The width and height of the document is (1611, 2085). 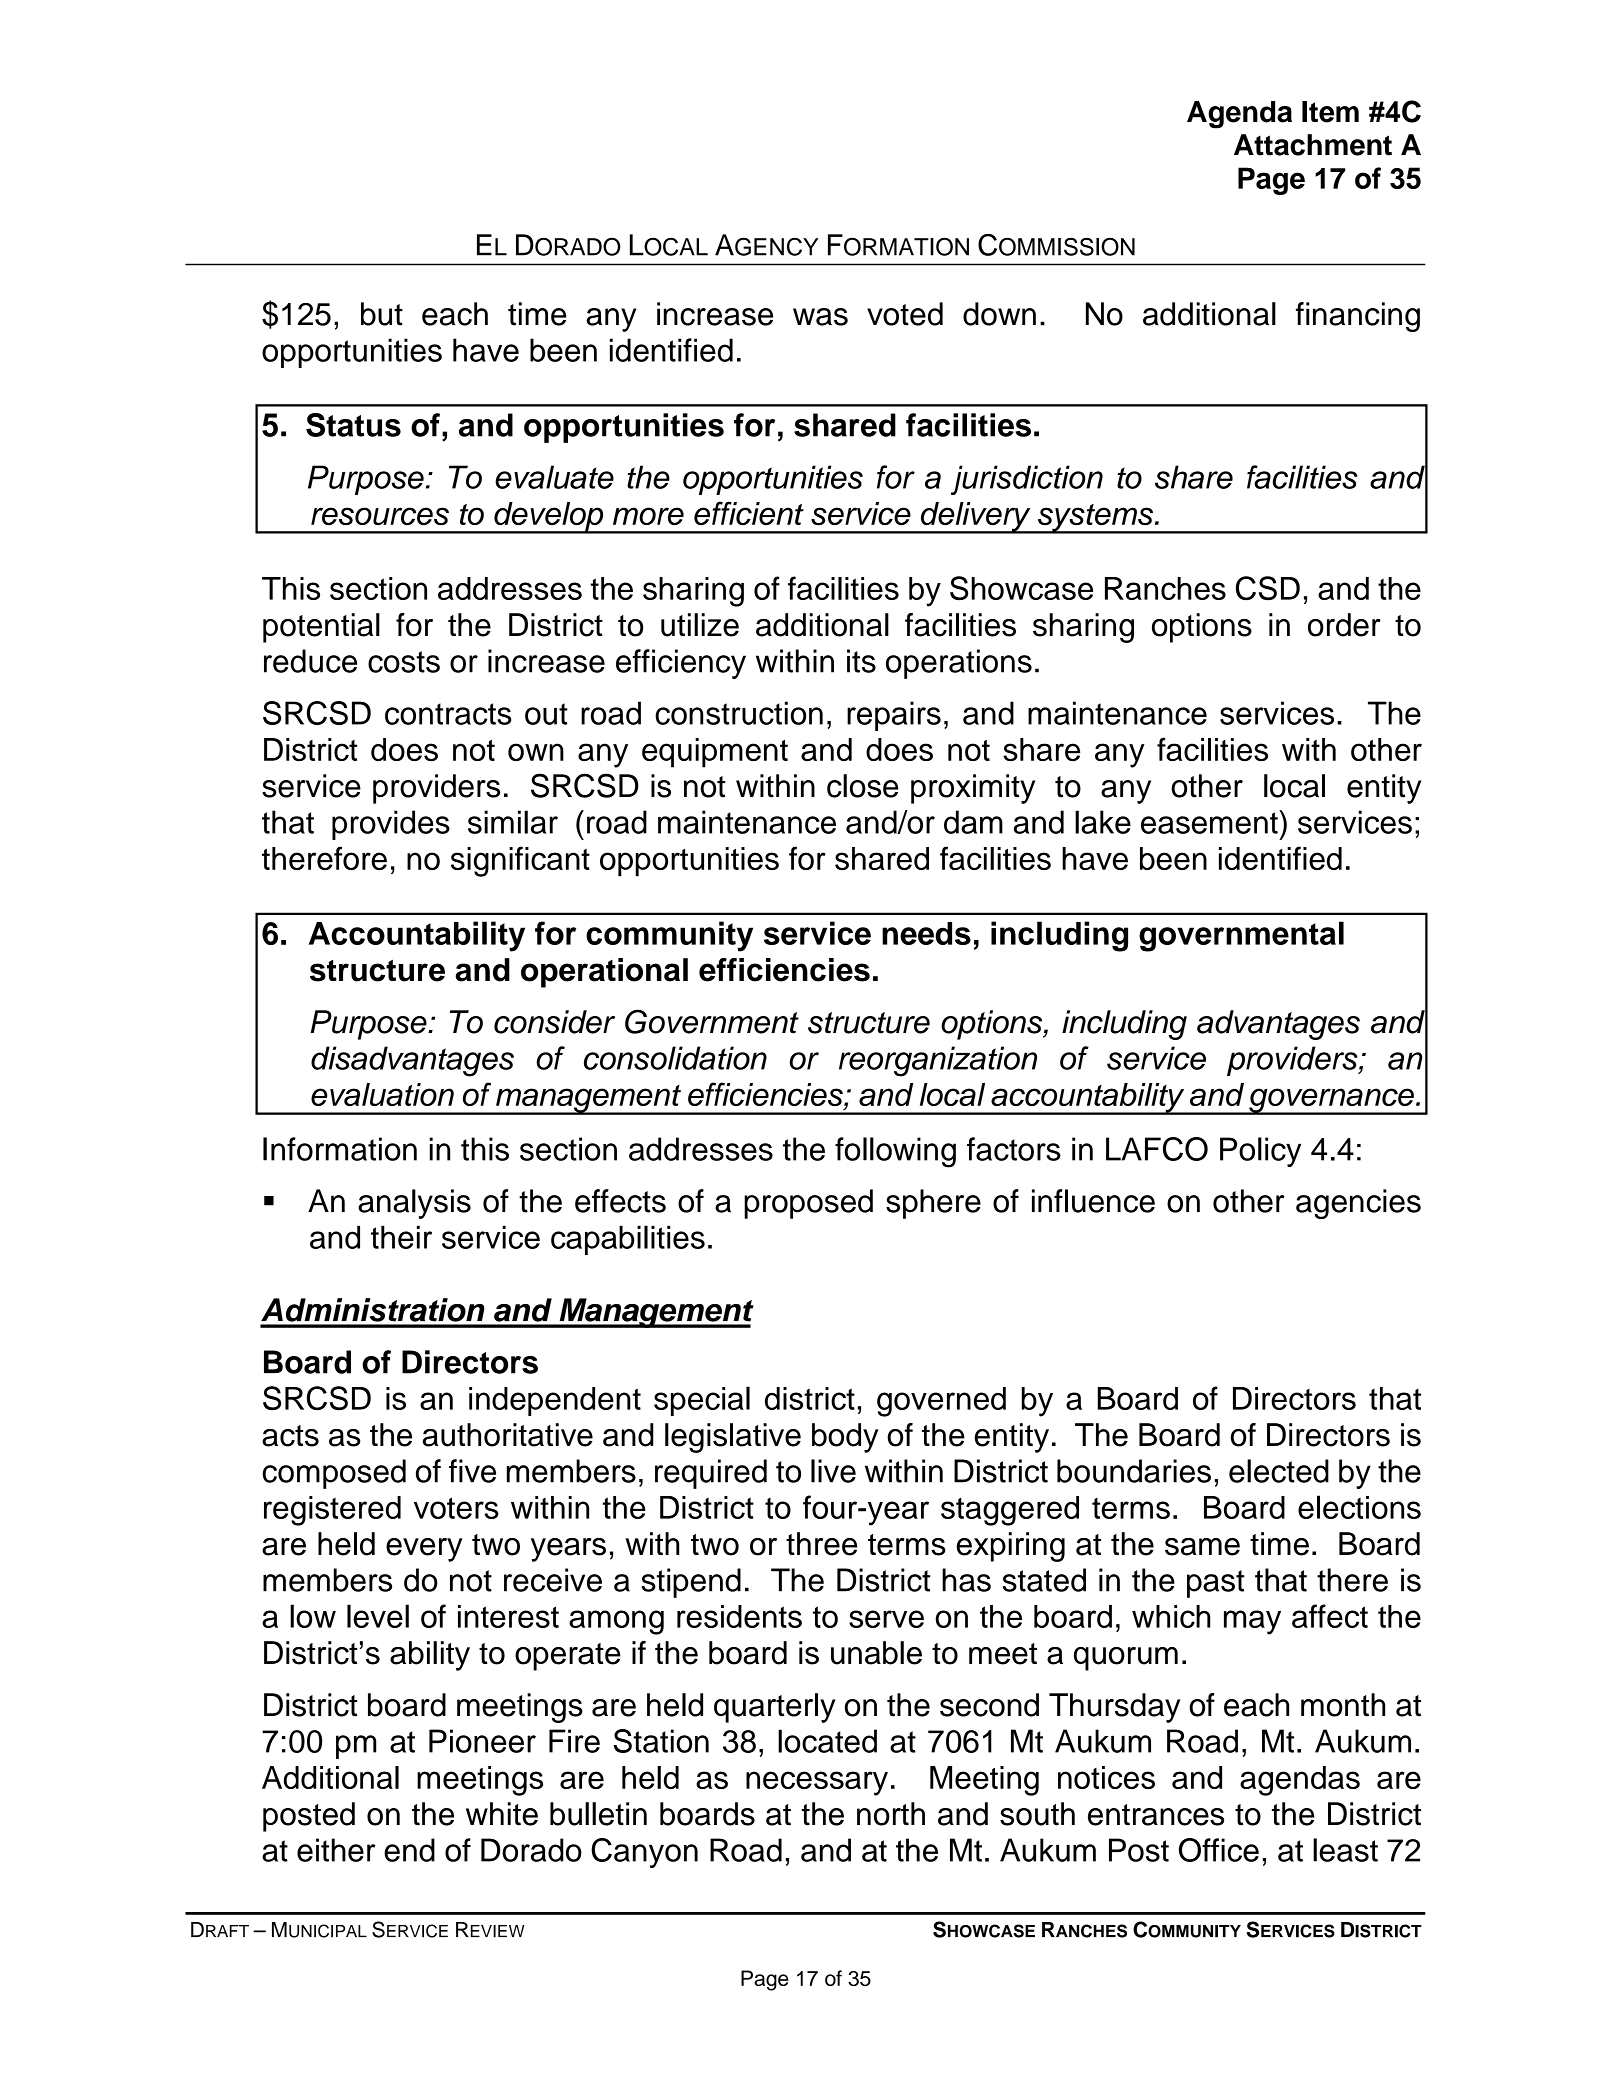 What do you see at coordinates (926, 933) in the document?
I see `needs` at bounding box center [926, 933].
